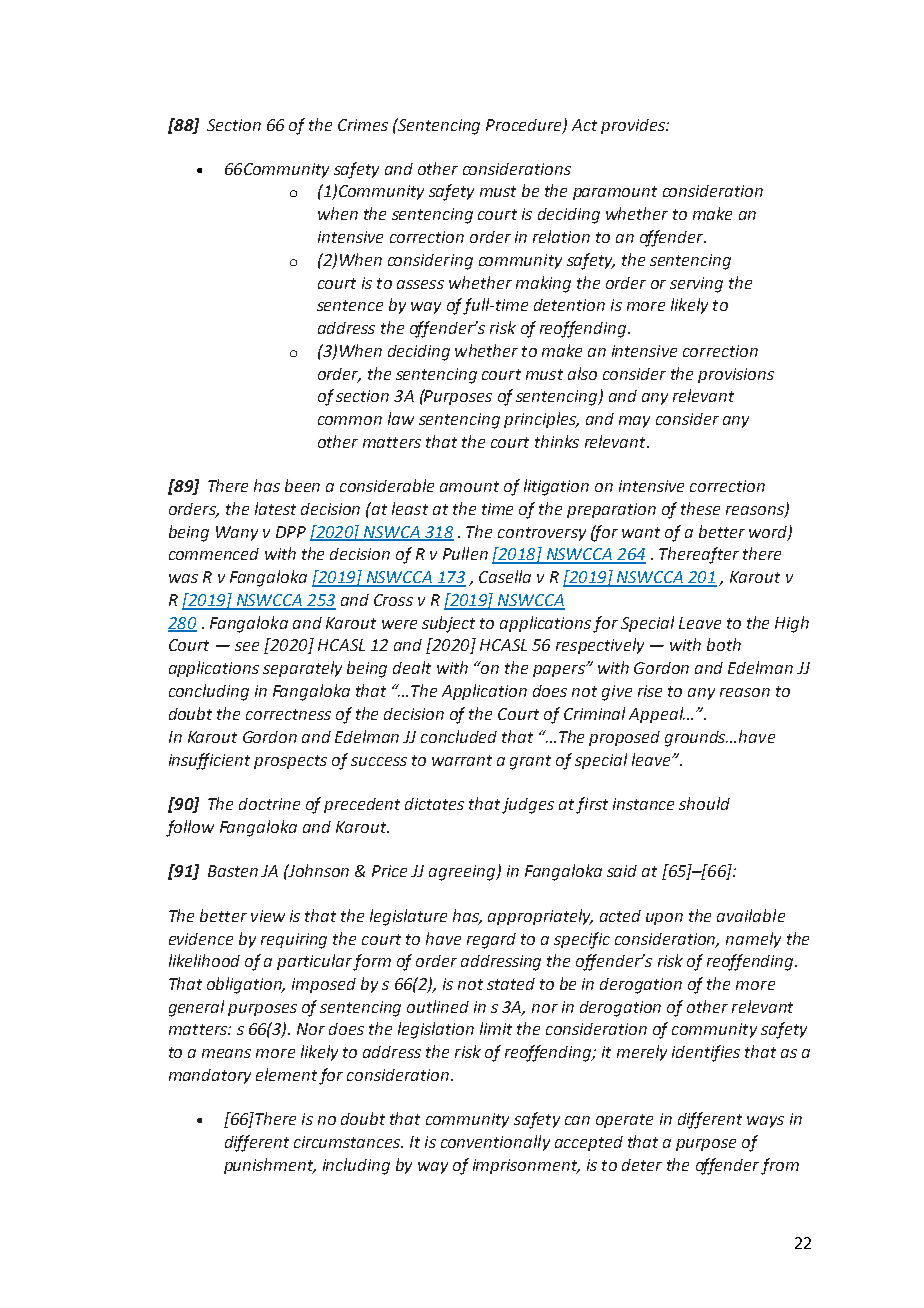  Describe the element at coordinates (363, 125) in the image. I see `Crimes` at that location.
